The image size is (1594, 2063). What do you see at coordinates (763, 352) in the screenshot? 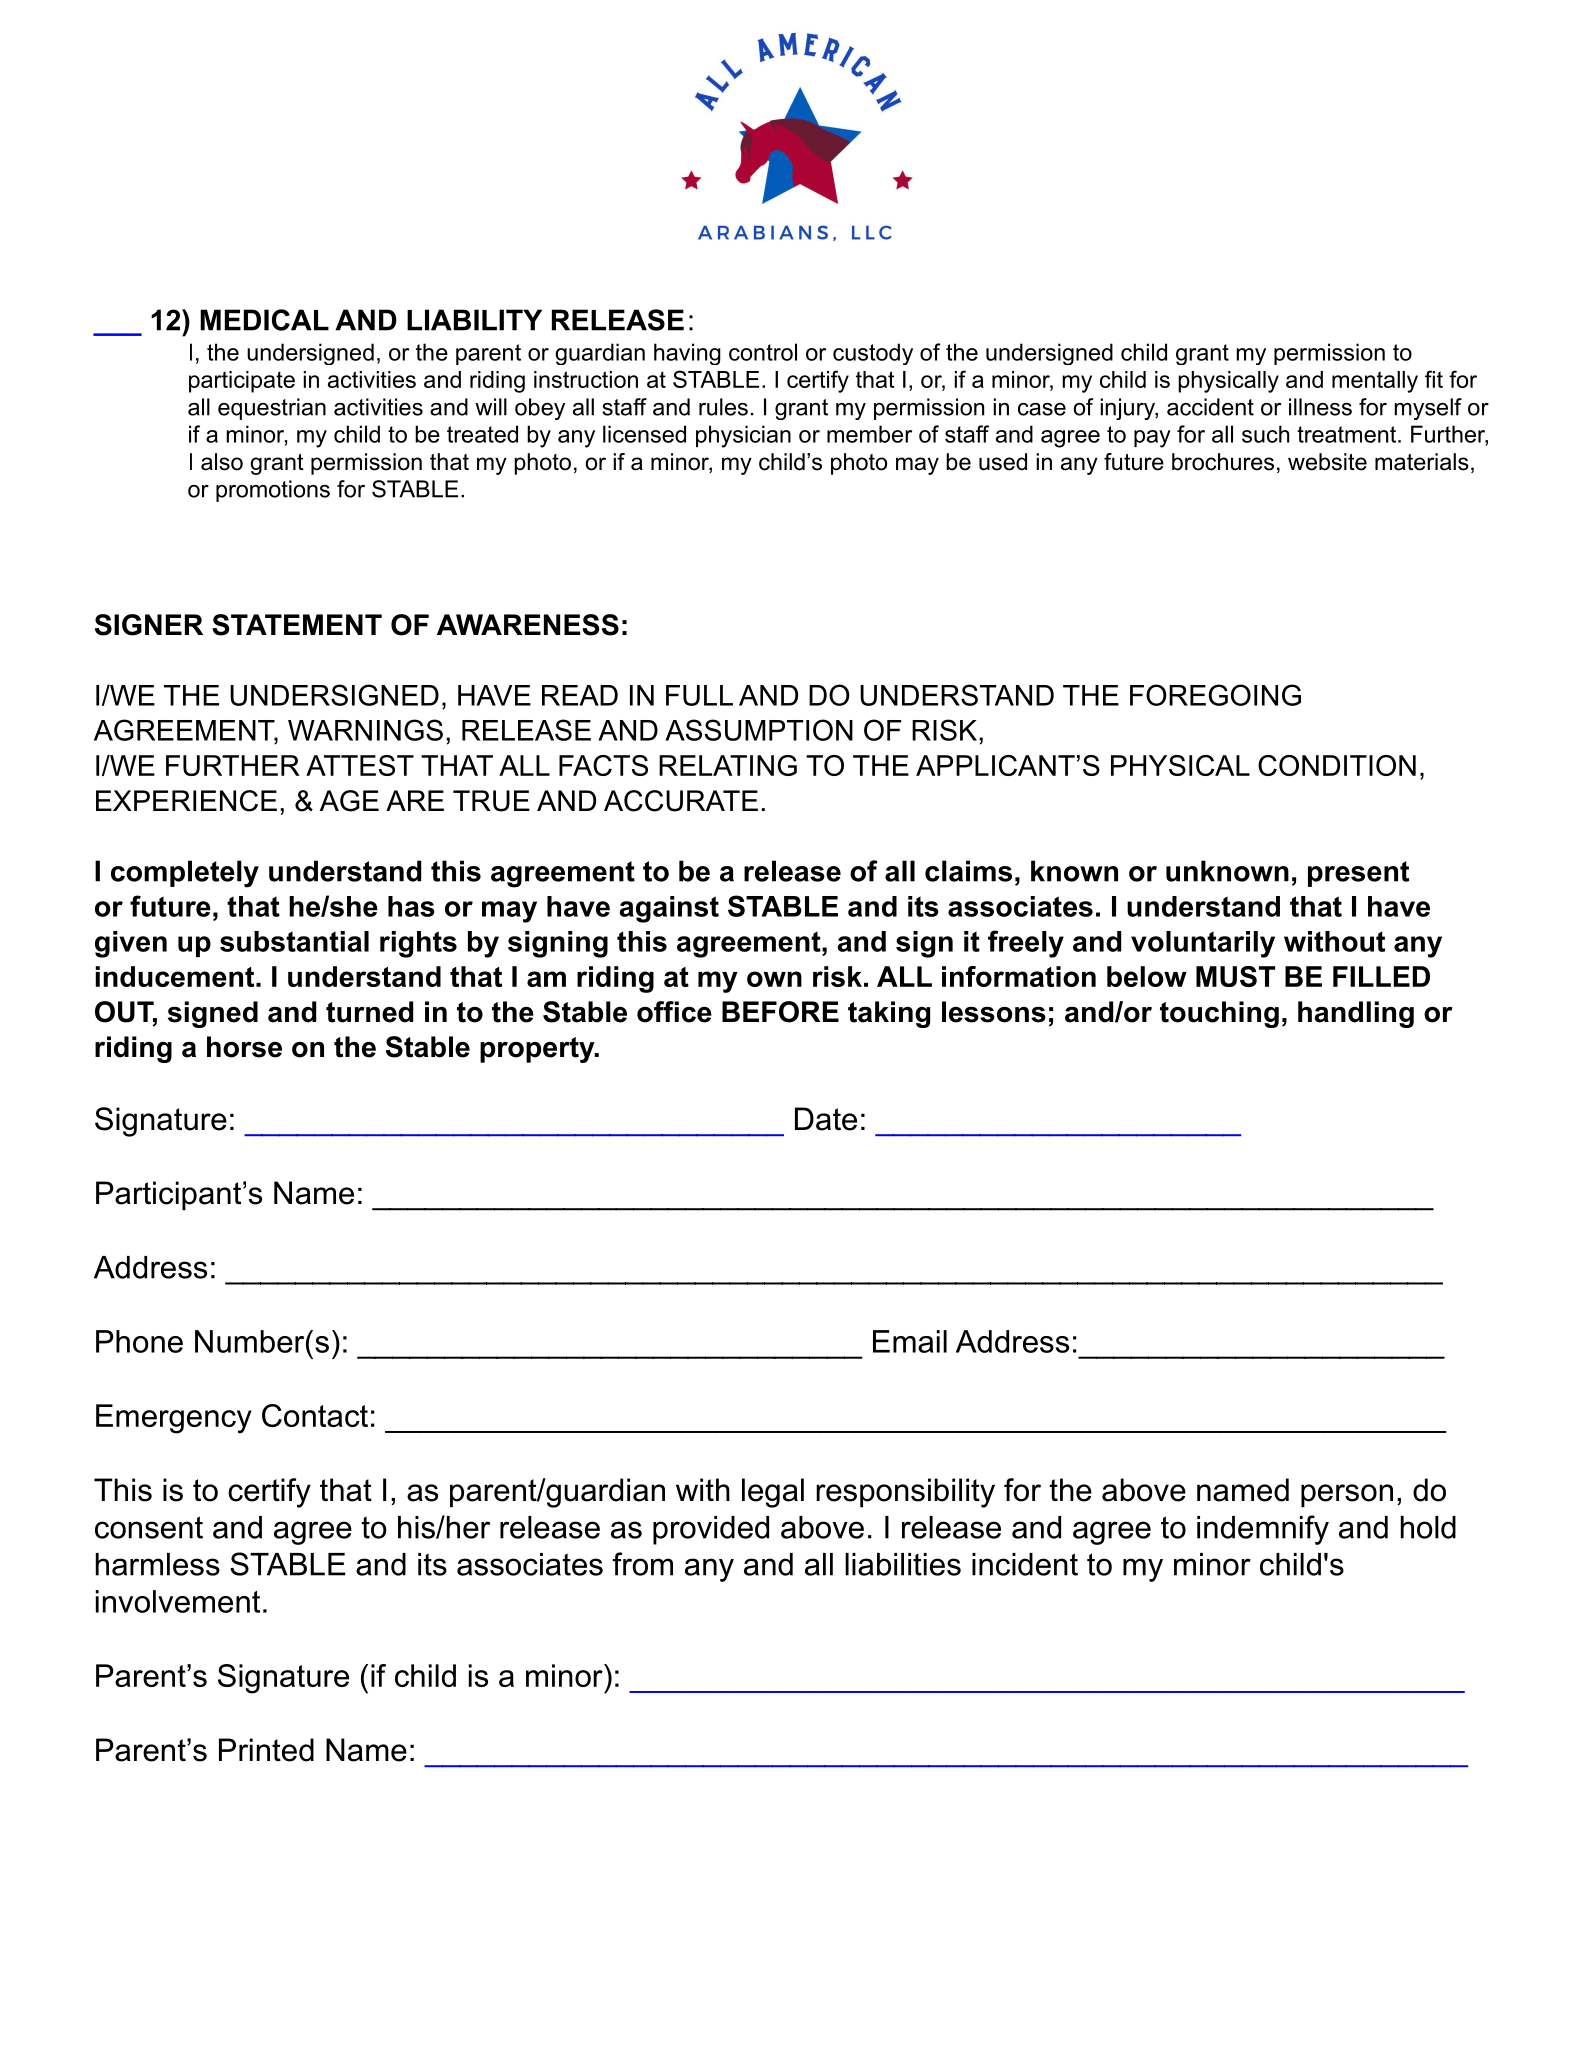
I see `control` at bounding box center [763, 352].
